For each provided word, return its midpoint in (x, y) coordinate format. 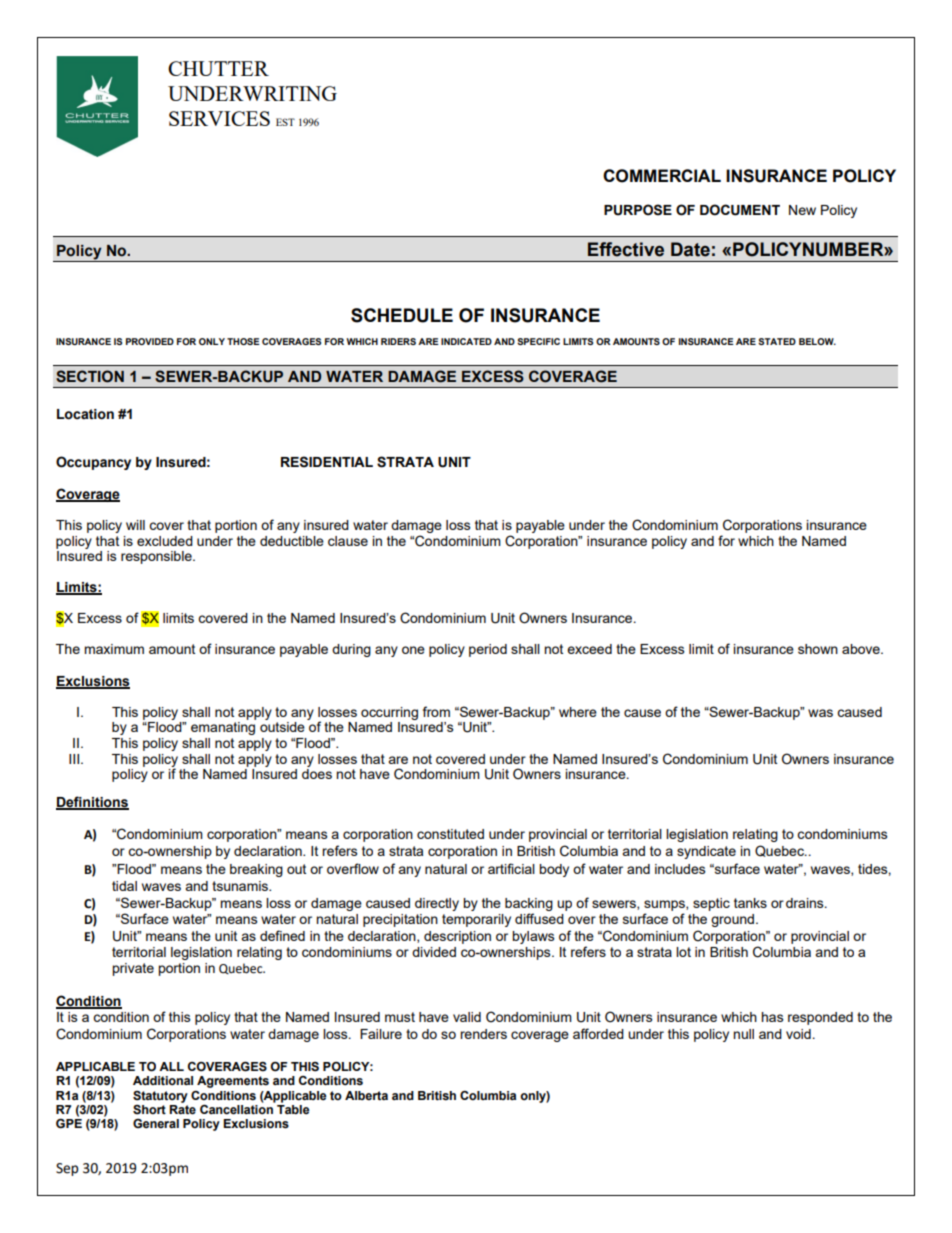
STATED (777, 341)
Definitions (92, 803)
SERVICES (219, 118)
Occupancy (93, 463)
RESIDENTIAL (327, 462)
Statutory (160, 1097)
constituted (450, 834)
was (820, 713)
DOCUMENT (740, 210)
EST (285, 122)
